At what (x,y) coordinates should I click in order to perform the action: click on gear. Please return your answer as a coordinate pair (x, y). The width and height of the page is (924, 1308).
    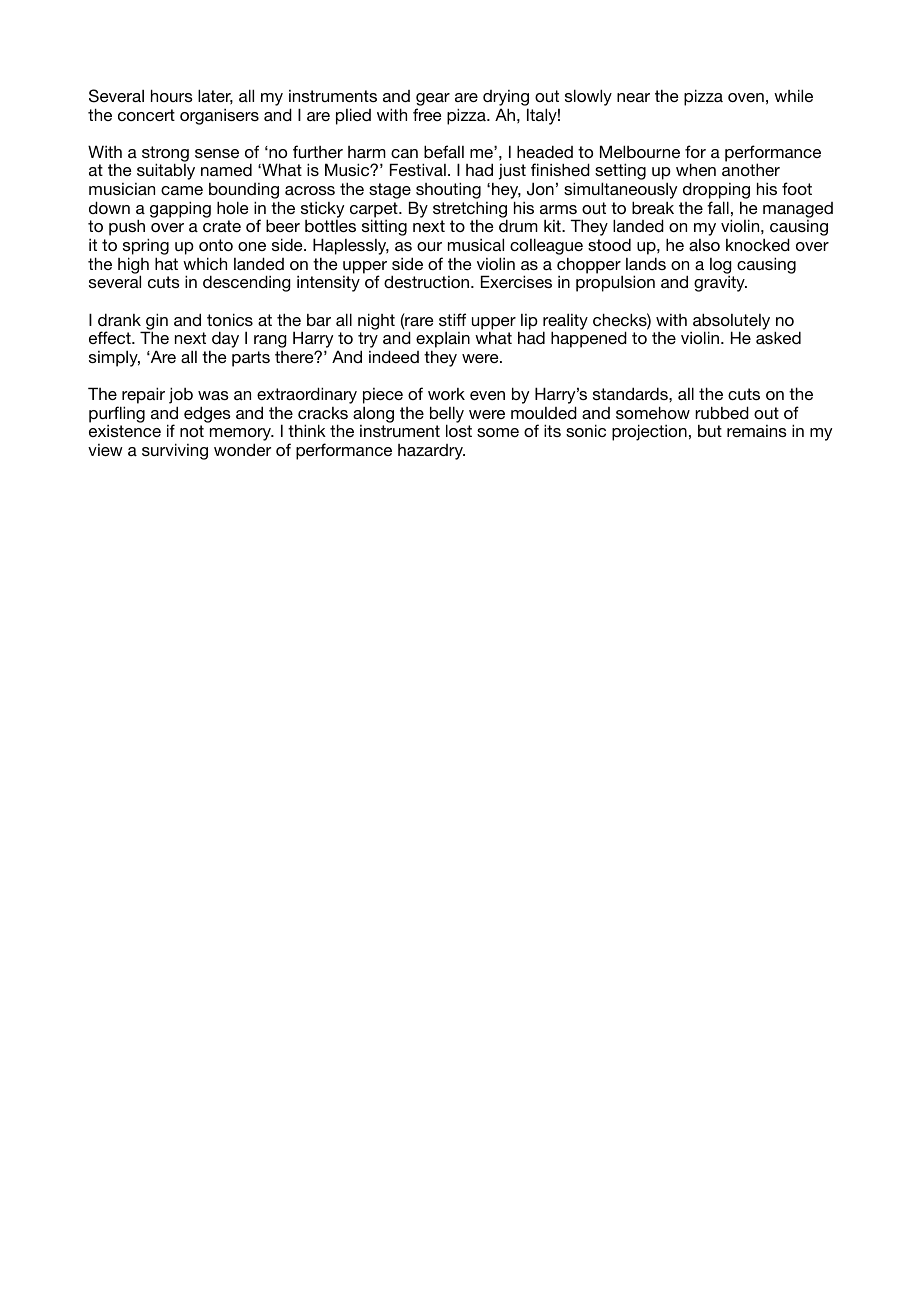
    Looking at the image, I should click on (433, 99).
